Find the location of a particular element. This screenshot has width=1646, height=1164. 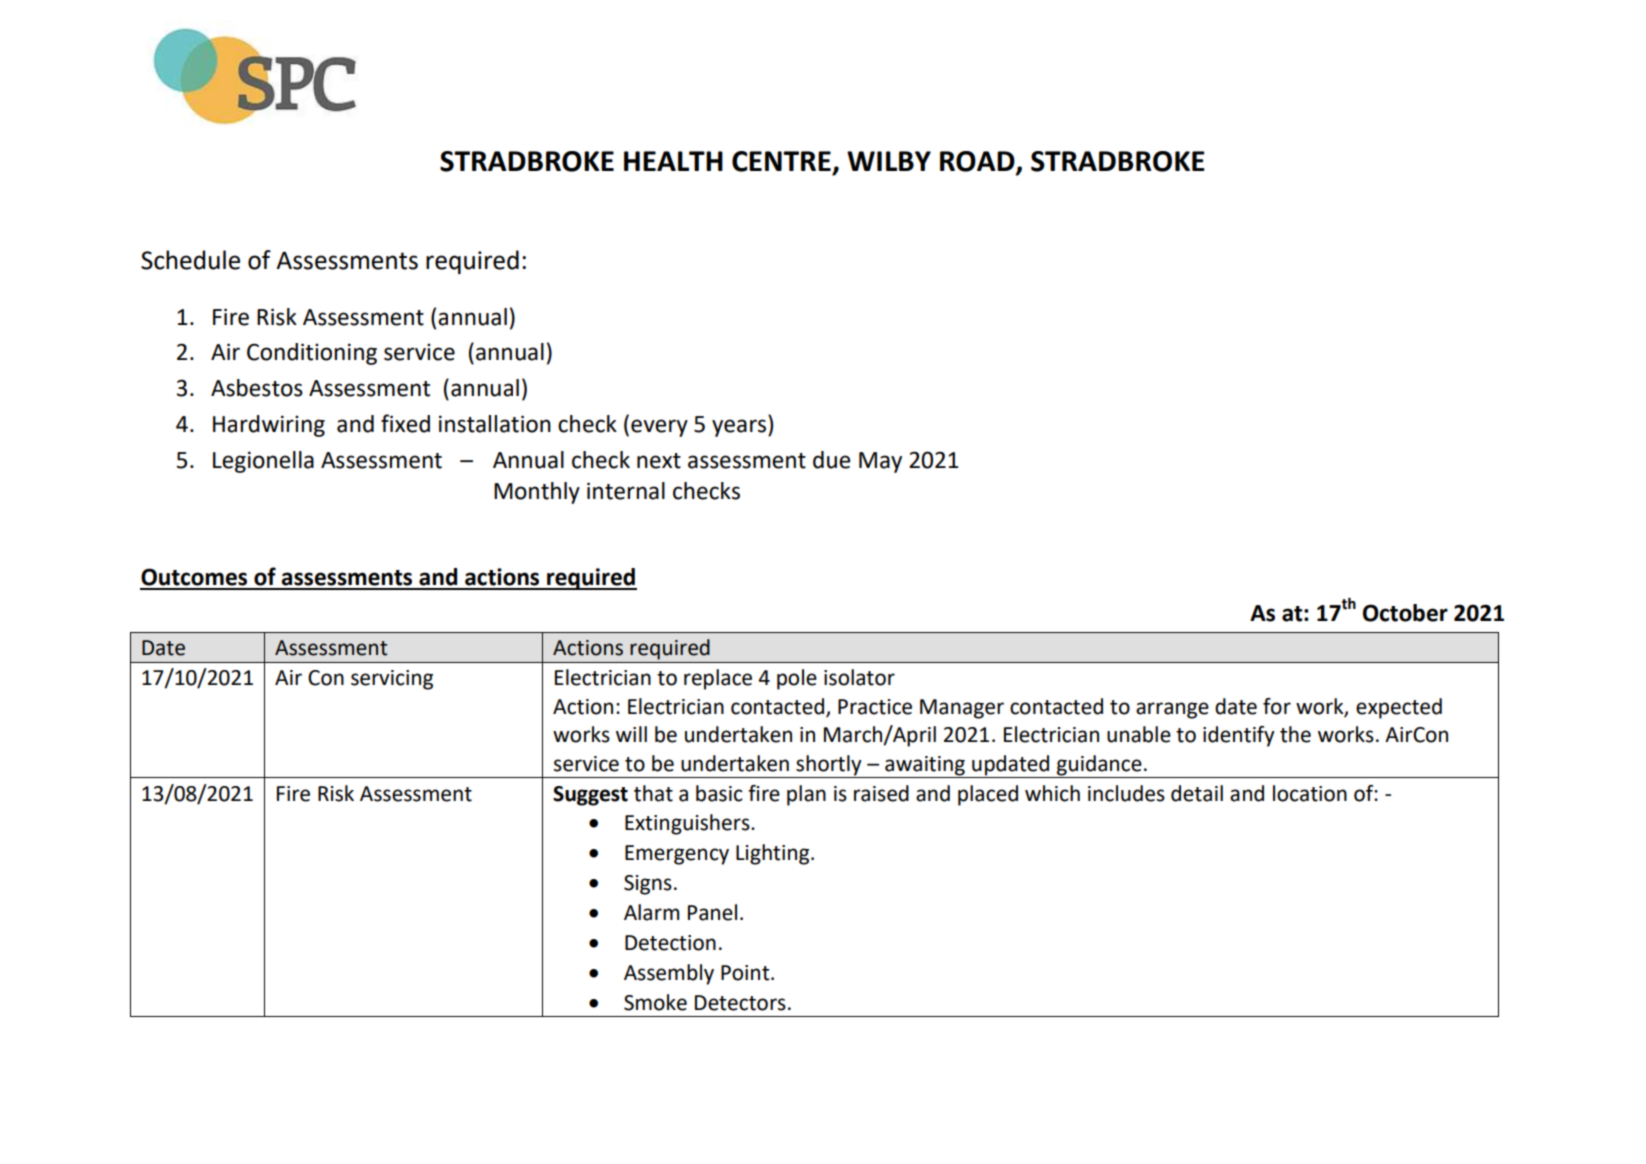

Smoke is located at coordinates (655, 1002).
